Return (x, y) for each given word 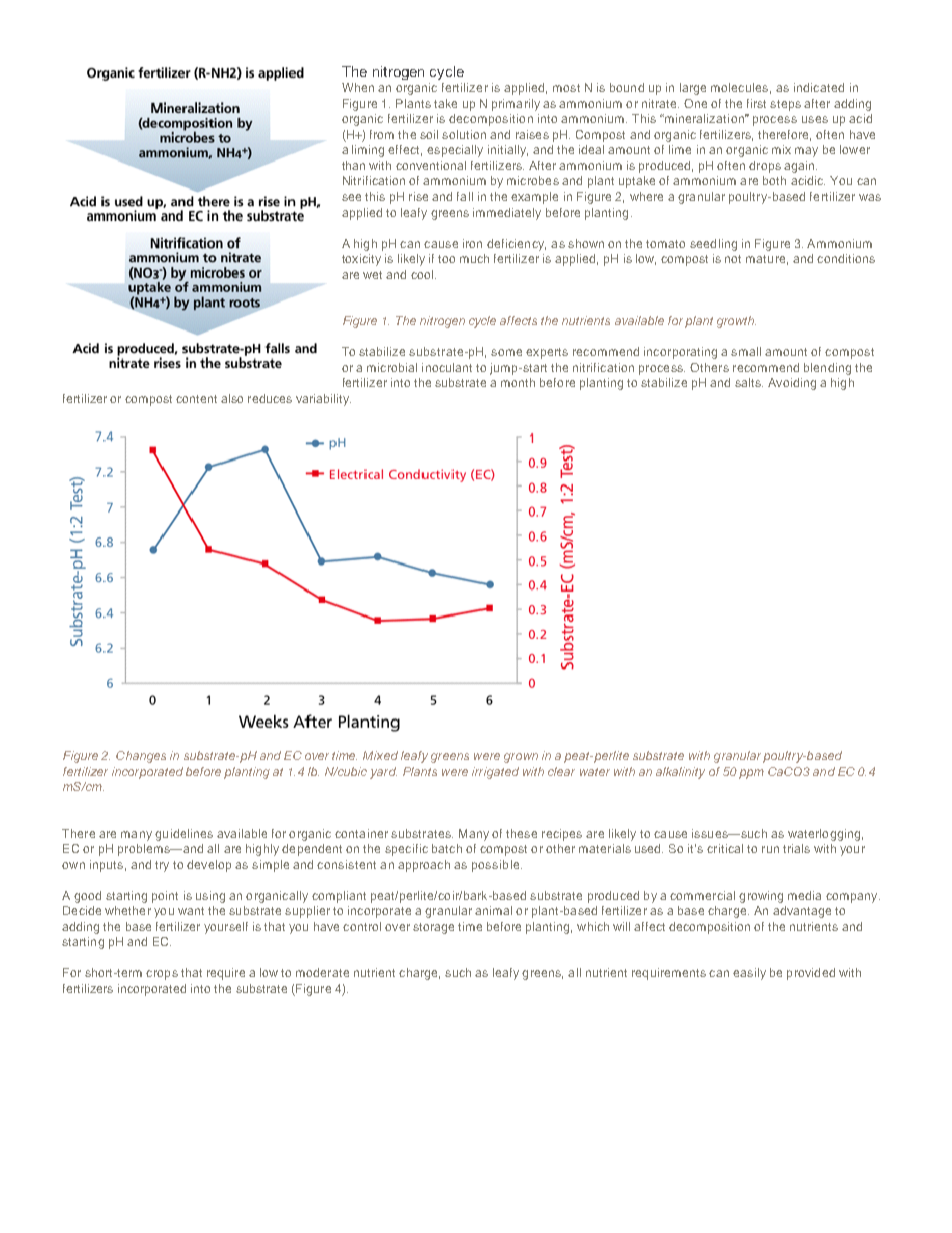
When (358, 87)
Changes (141, 757)
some (506, 352)
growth (736, 322)
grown (521, 758)
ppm (751, 774)
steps (785, 105)
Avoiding (792, 384)
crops (162, 975)
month (518, 382)
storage (433, 928)
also (232, 398)
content (196, 399)
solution (464, 134)
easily (749, 974)
